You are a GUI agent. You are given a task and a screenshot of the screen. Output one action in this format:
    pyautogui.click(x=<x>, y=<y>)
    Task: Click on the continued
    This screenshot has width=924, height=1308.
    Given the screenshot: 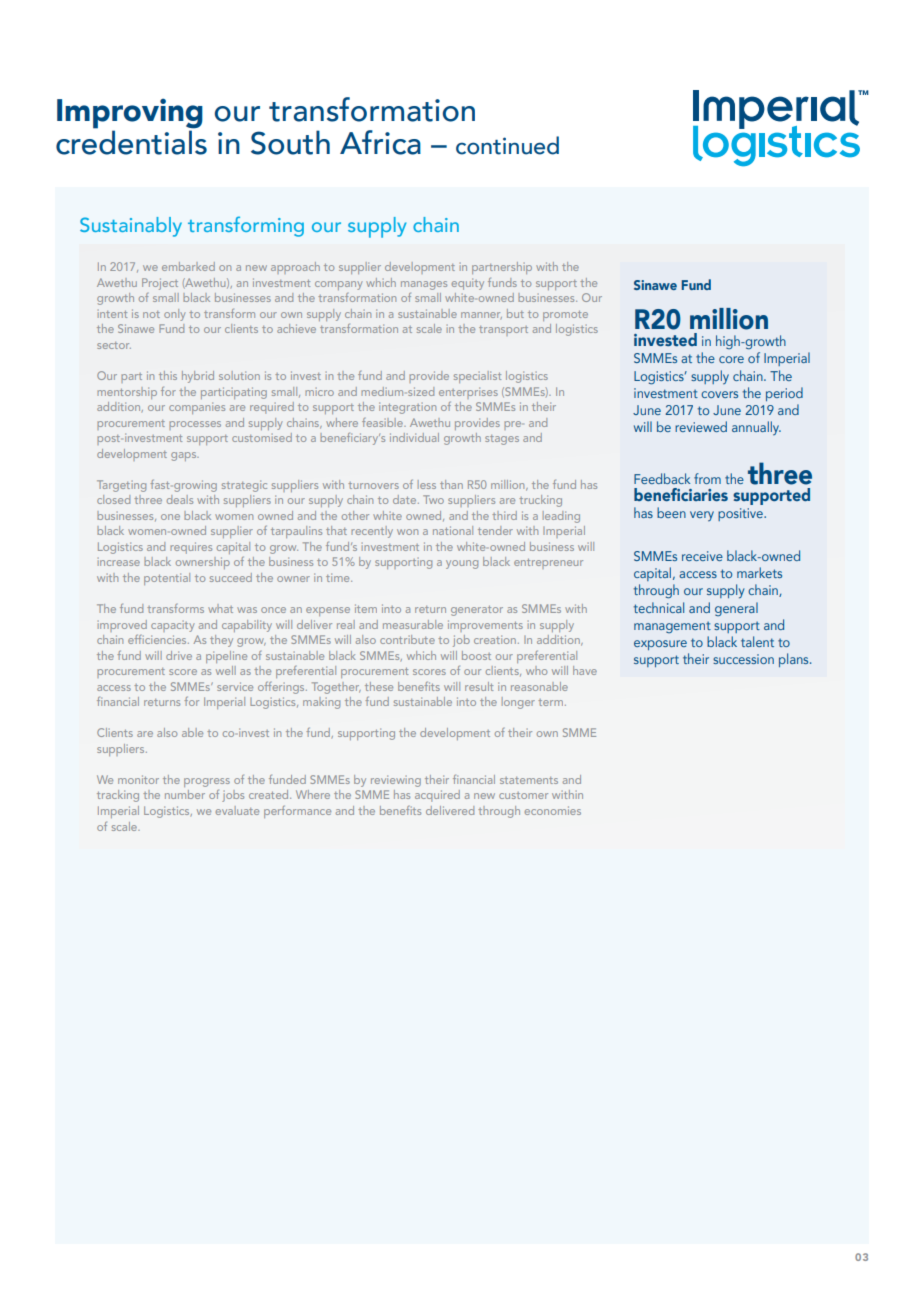 What is the action you would take?
    pyautogui.click(x=507, y=145)
